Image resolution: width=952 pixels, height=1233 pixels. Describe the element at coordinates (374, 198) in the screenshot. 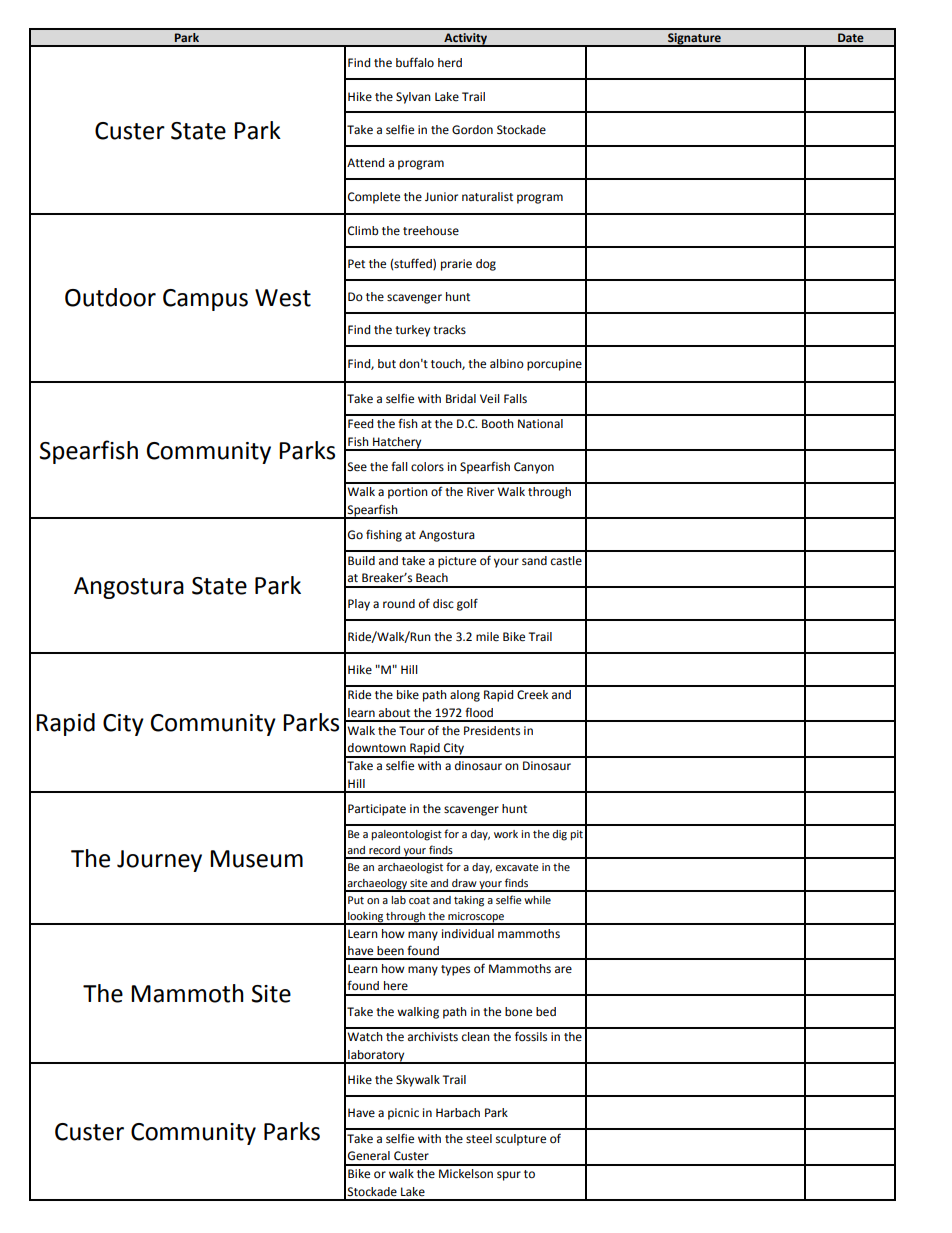

I see `Complete` at that location.
